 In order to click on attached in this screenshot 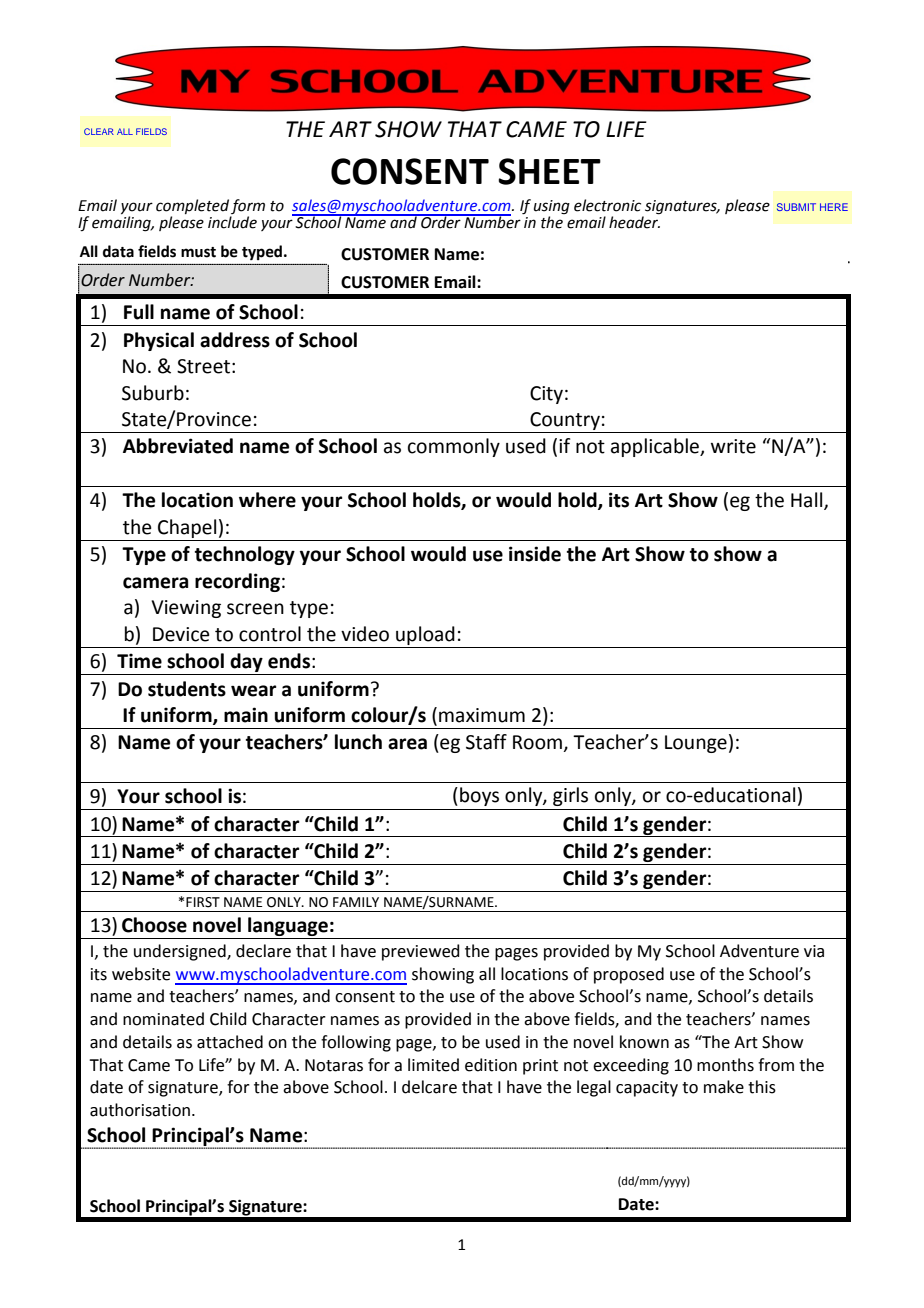, I will do `click(230, 1042)`.
